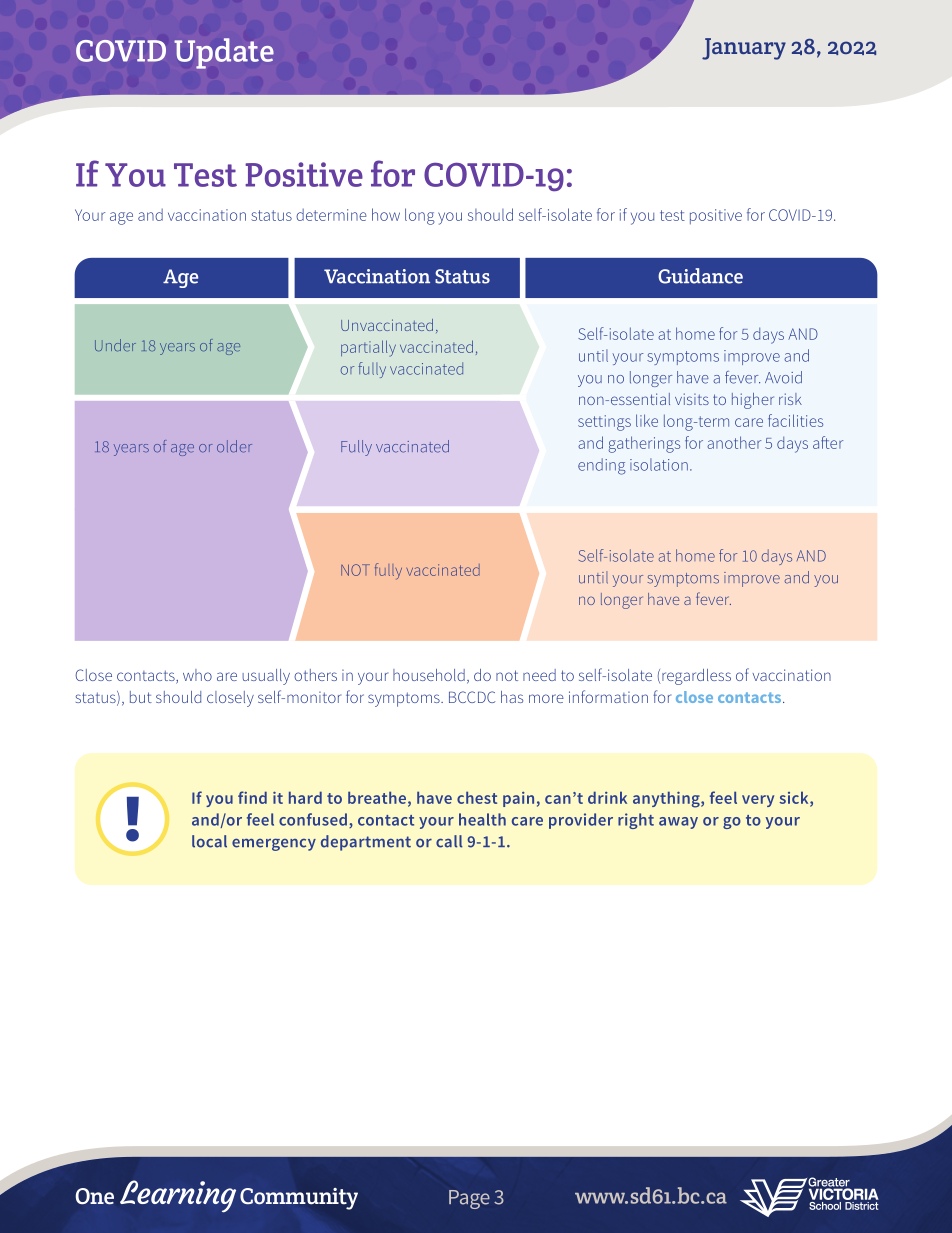 The height and width of the screenshot is (1233, 952). What do you see at coordinates (197, 675) in the screenshot?
I see `who` at bounding box center [197, 675].
